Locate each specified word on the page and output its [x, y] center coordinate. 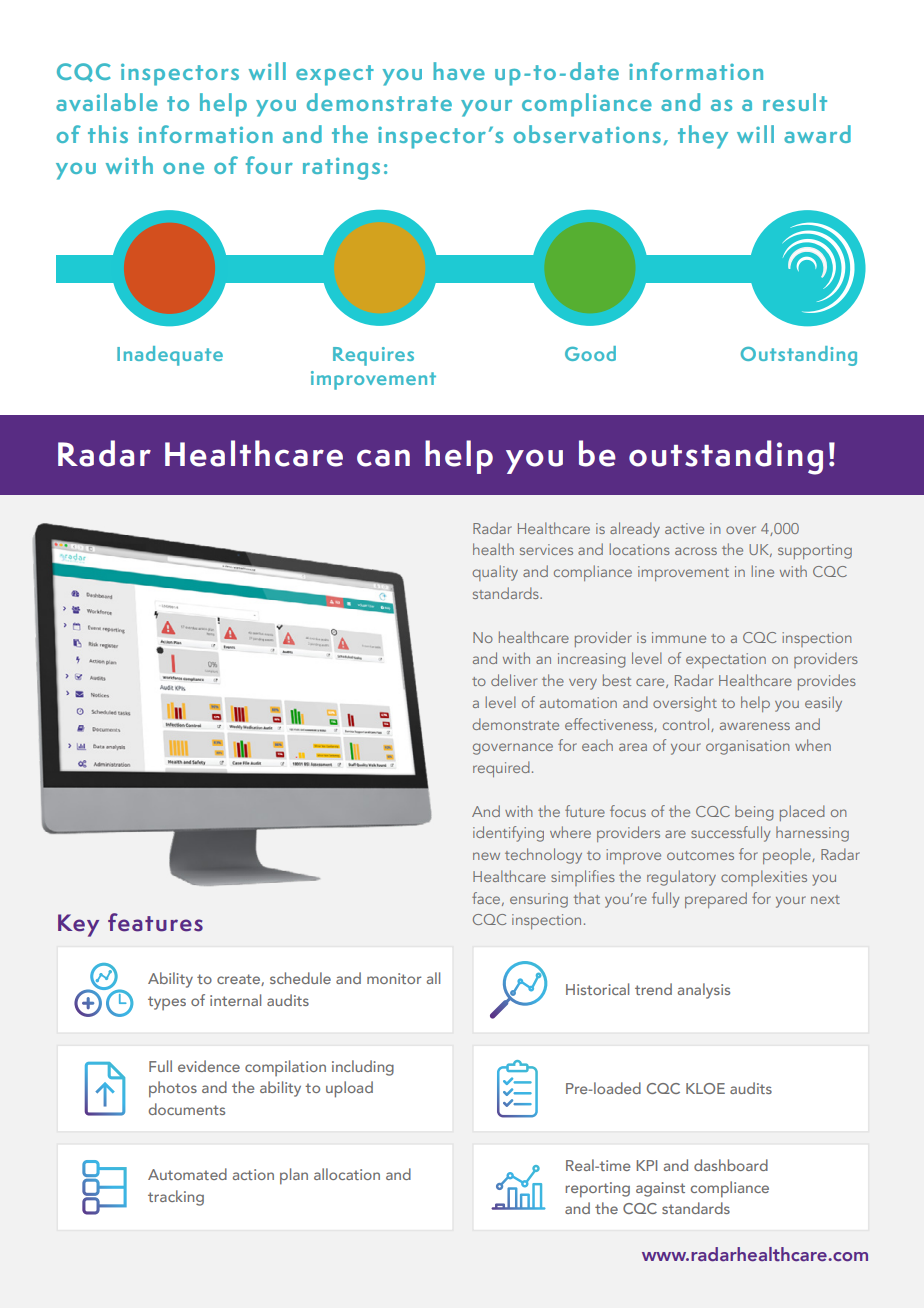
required [501, 769]
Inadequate [170, 356]
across [696, 551]
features [155, 922]
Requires [373, 356]
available [107, 102]
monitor [394, 978]
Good [590, 353]
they [703, 137]
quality [495, 573]
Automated [187, 1174]
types [167, 1003]
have [459, 71]
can [383, 458]
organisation [748, 747]
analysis [704, 991]
